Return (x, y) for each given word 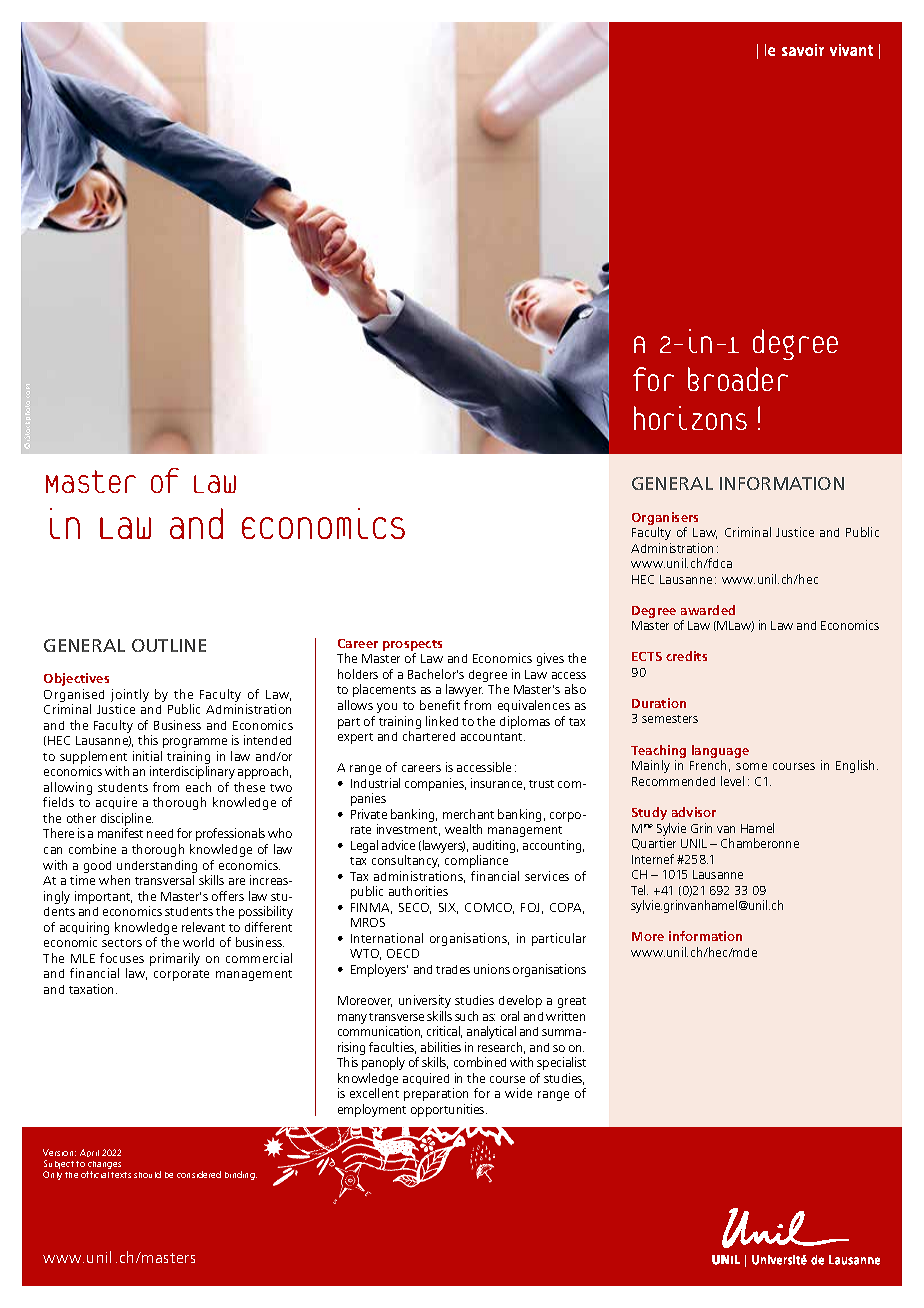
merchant (468, 814)
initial (147, 756)
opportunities (449, 1110)
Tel (639, 890)
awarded (708, 610)
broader (738, 379)
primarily (175, 959)
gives (550, 659)
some (751, 766)
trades (453, 969)
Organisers (665, 518)
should (147, 1174)
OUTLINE (169, 645)
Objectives (76, 679)
